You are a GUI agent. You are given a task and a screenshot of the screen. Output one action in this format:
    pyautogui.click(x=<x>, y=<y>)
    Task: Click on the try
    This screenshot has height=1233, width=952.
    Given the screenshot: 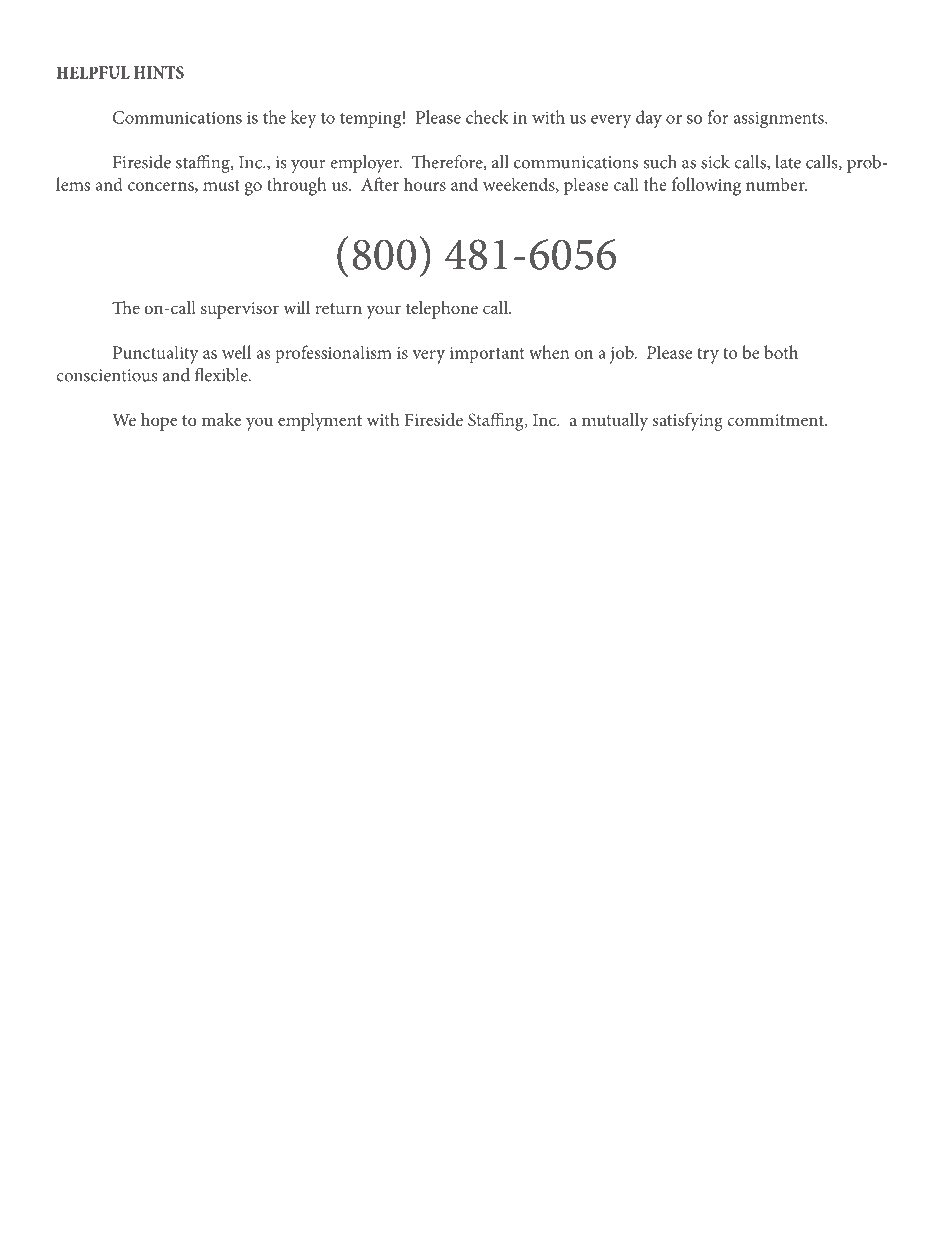 What is the action you would take?
    pyautogui.click(x=708, y=356)
